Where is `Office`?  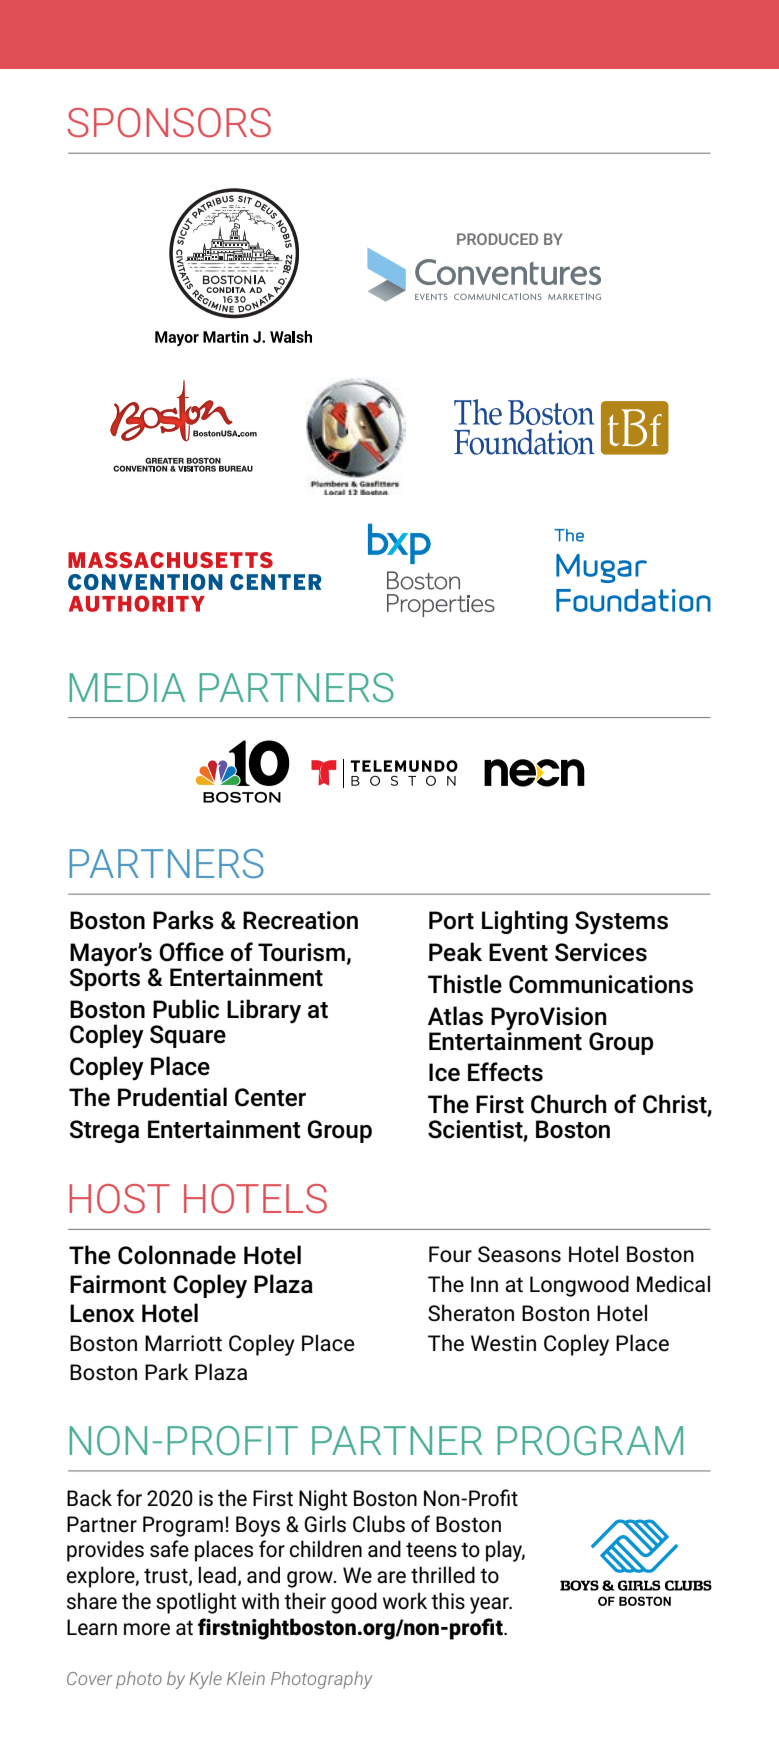 Office is located at coordinates (191, 952).
